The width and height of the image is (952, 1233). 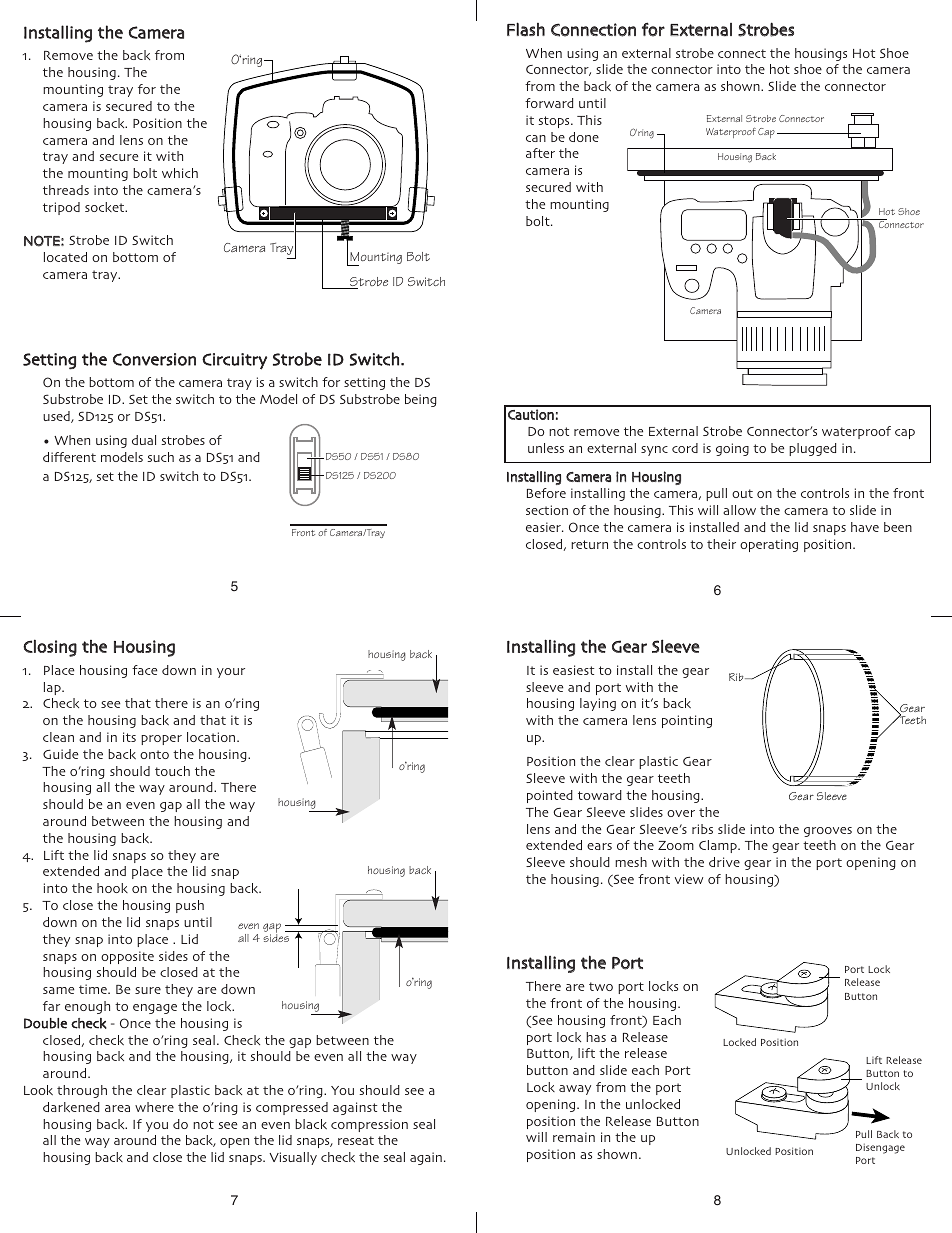 What do you see at coordinates (154, 1107) in the image?
I see `where` at bounding box center [154, 1107].
